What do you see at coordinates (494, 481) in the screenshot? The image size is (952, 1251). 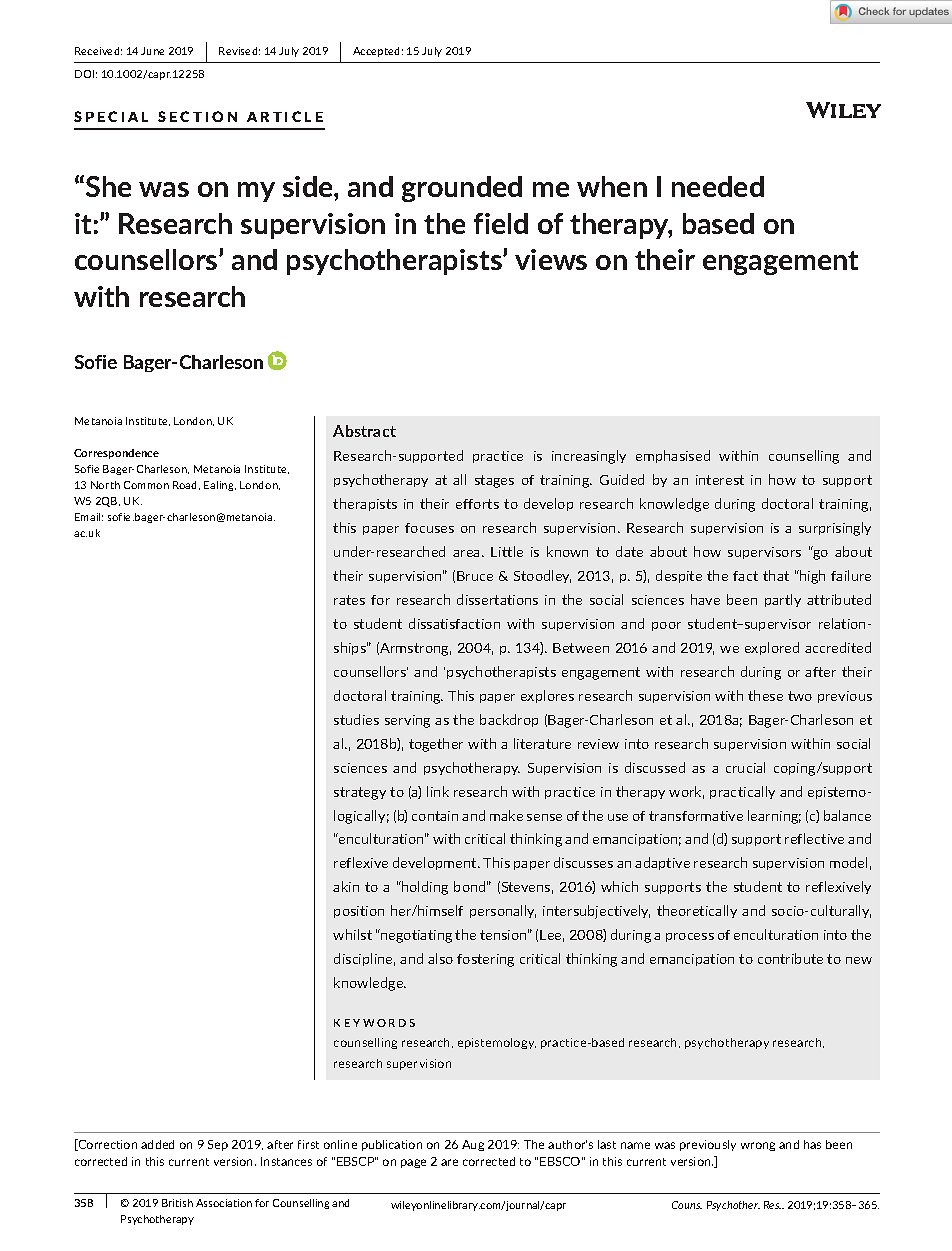 I see `stages` at bounding box center [494, 481].
